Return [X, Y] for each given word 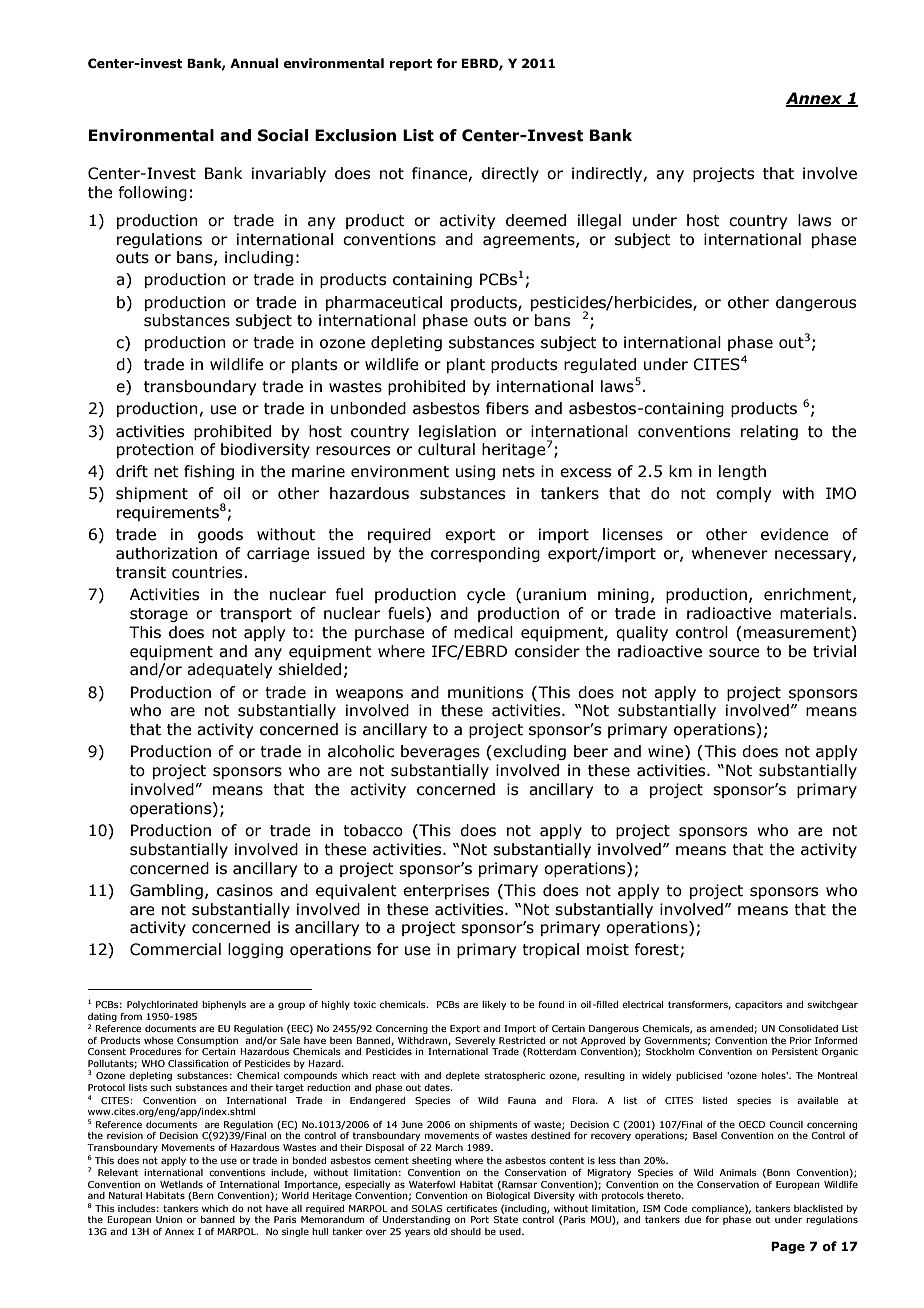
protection [155, 450]
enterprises [446, 891]
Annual [254, 63]
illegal [599, 221]
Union [169, 1219]
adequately [229, 670]
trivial [834, 651]
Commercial [175, 949]
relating [769, 432]
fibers [507, 408]
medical [483, 632]
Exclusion [355, 135]
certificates [471, 1208]
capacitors [759, 1005]
